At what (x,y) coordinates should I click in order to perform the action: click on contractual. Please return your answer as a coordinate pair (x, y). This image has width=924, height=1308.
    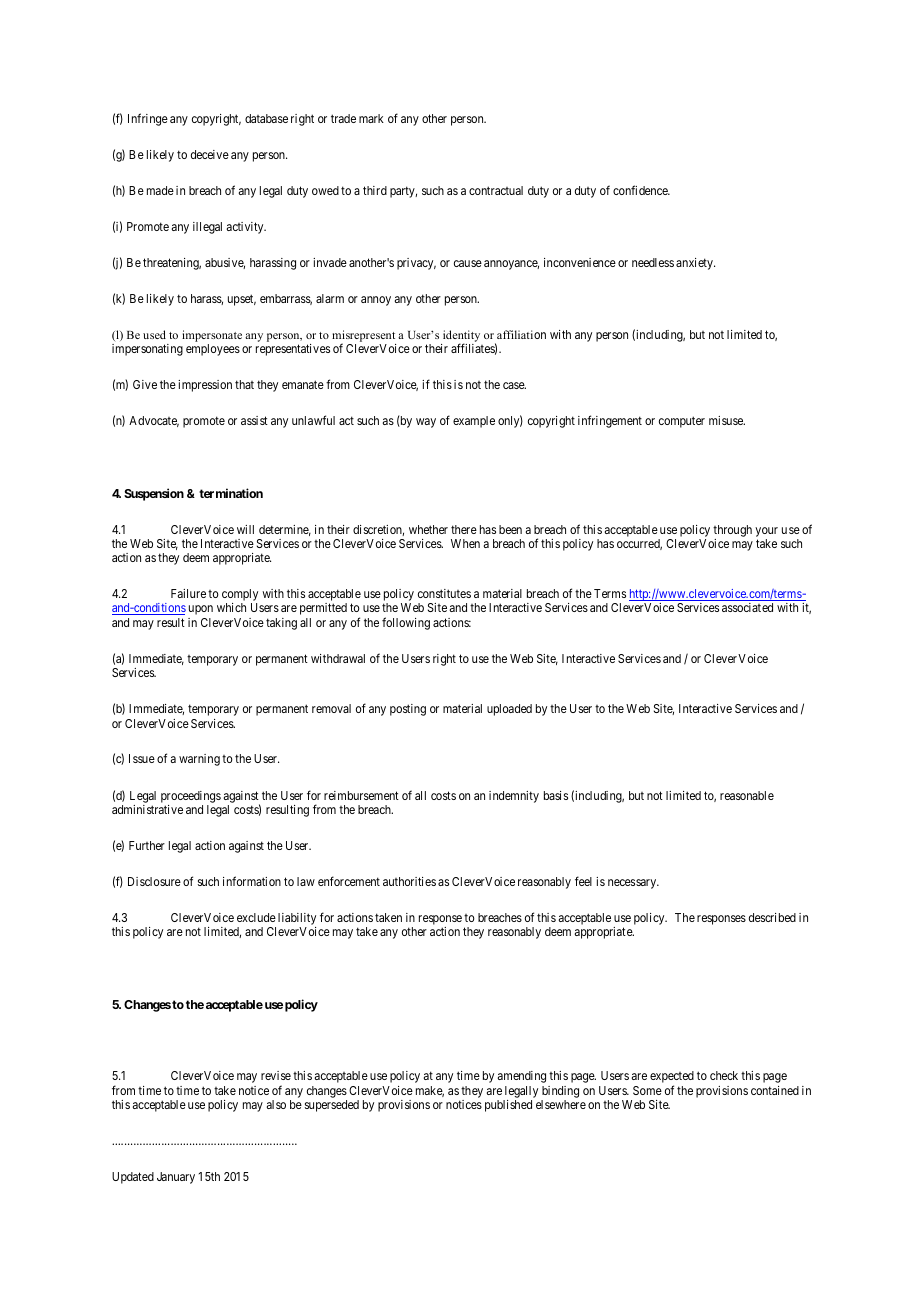
    Looking at the image, I should click on (496, 190).
